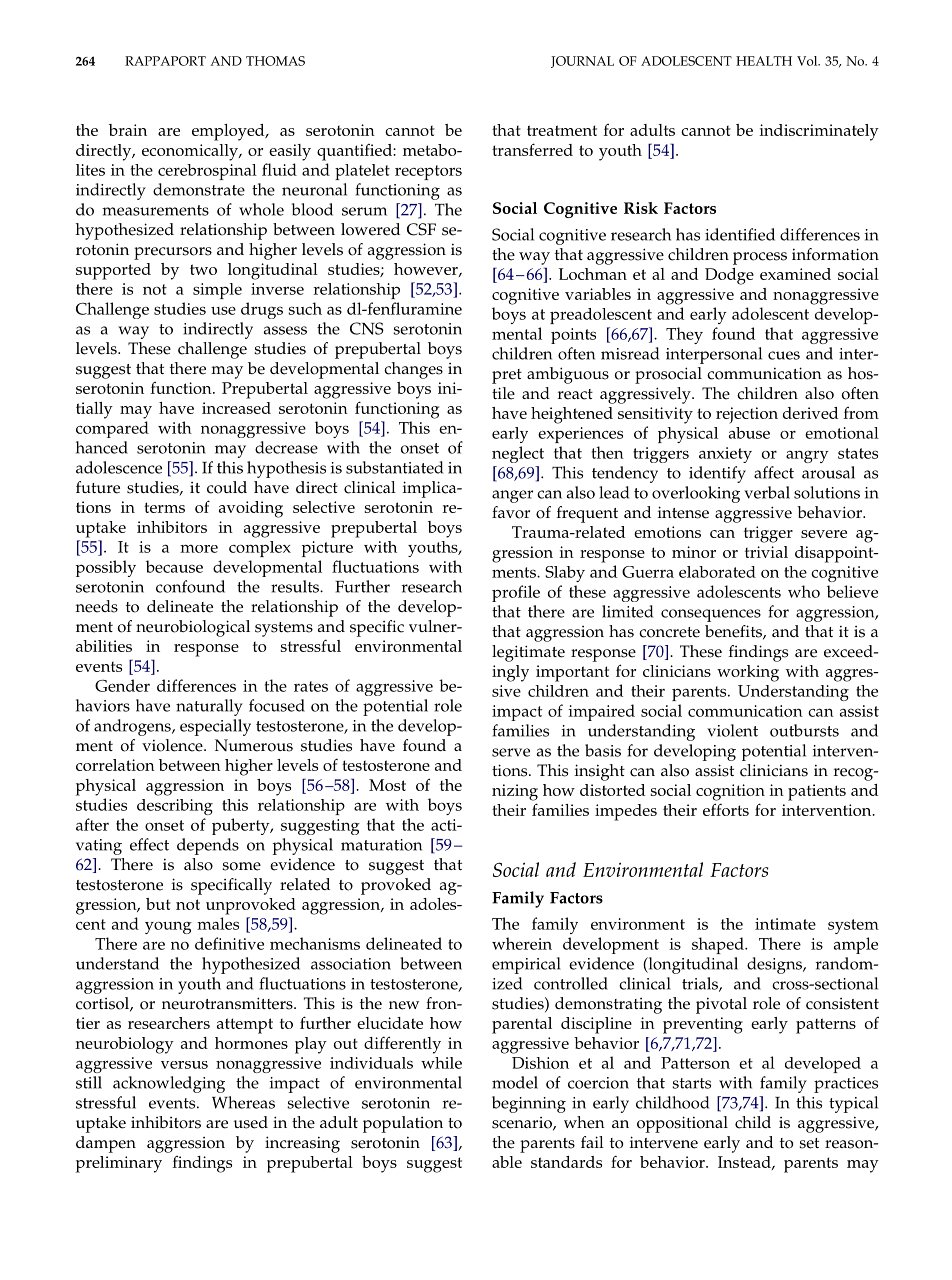  I want to click on intimate, so click(785, 924).
